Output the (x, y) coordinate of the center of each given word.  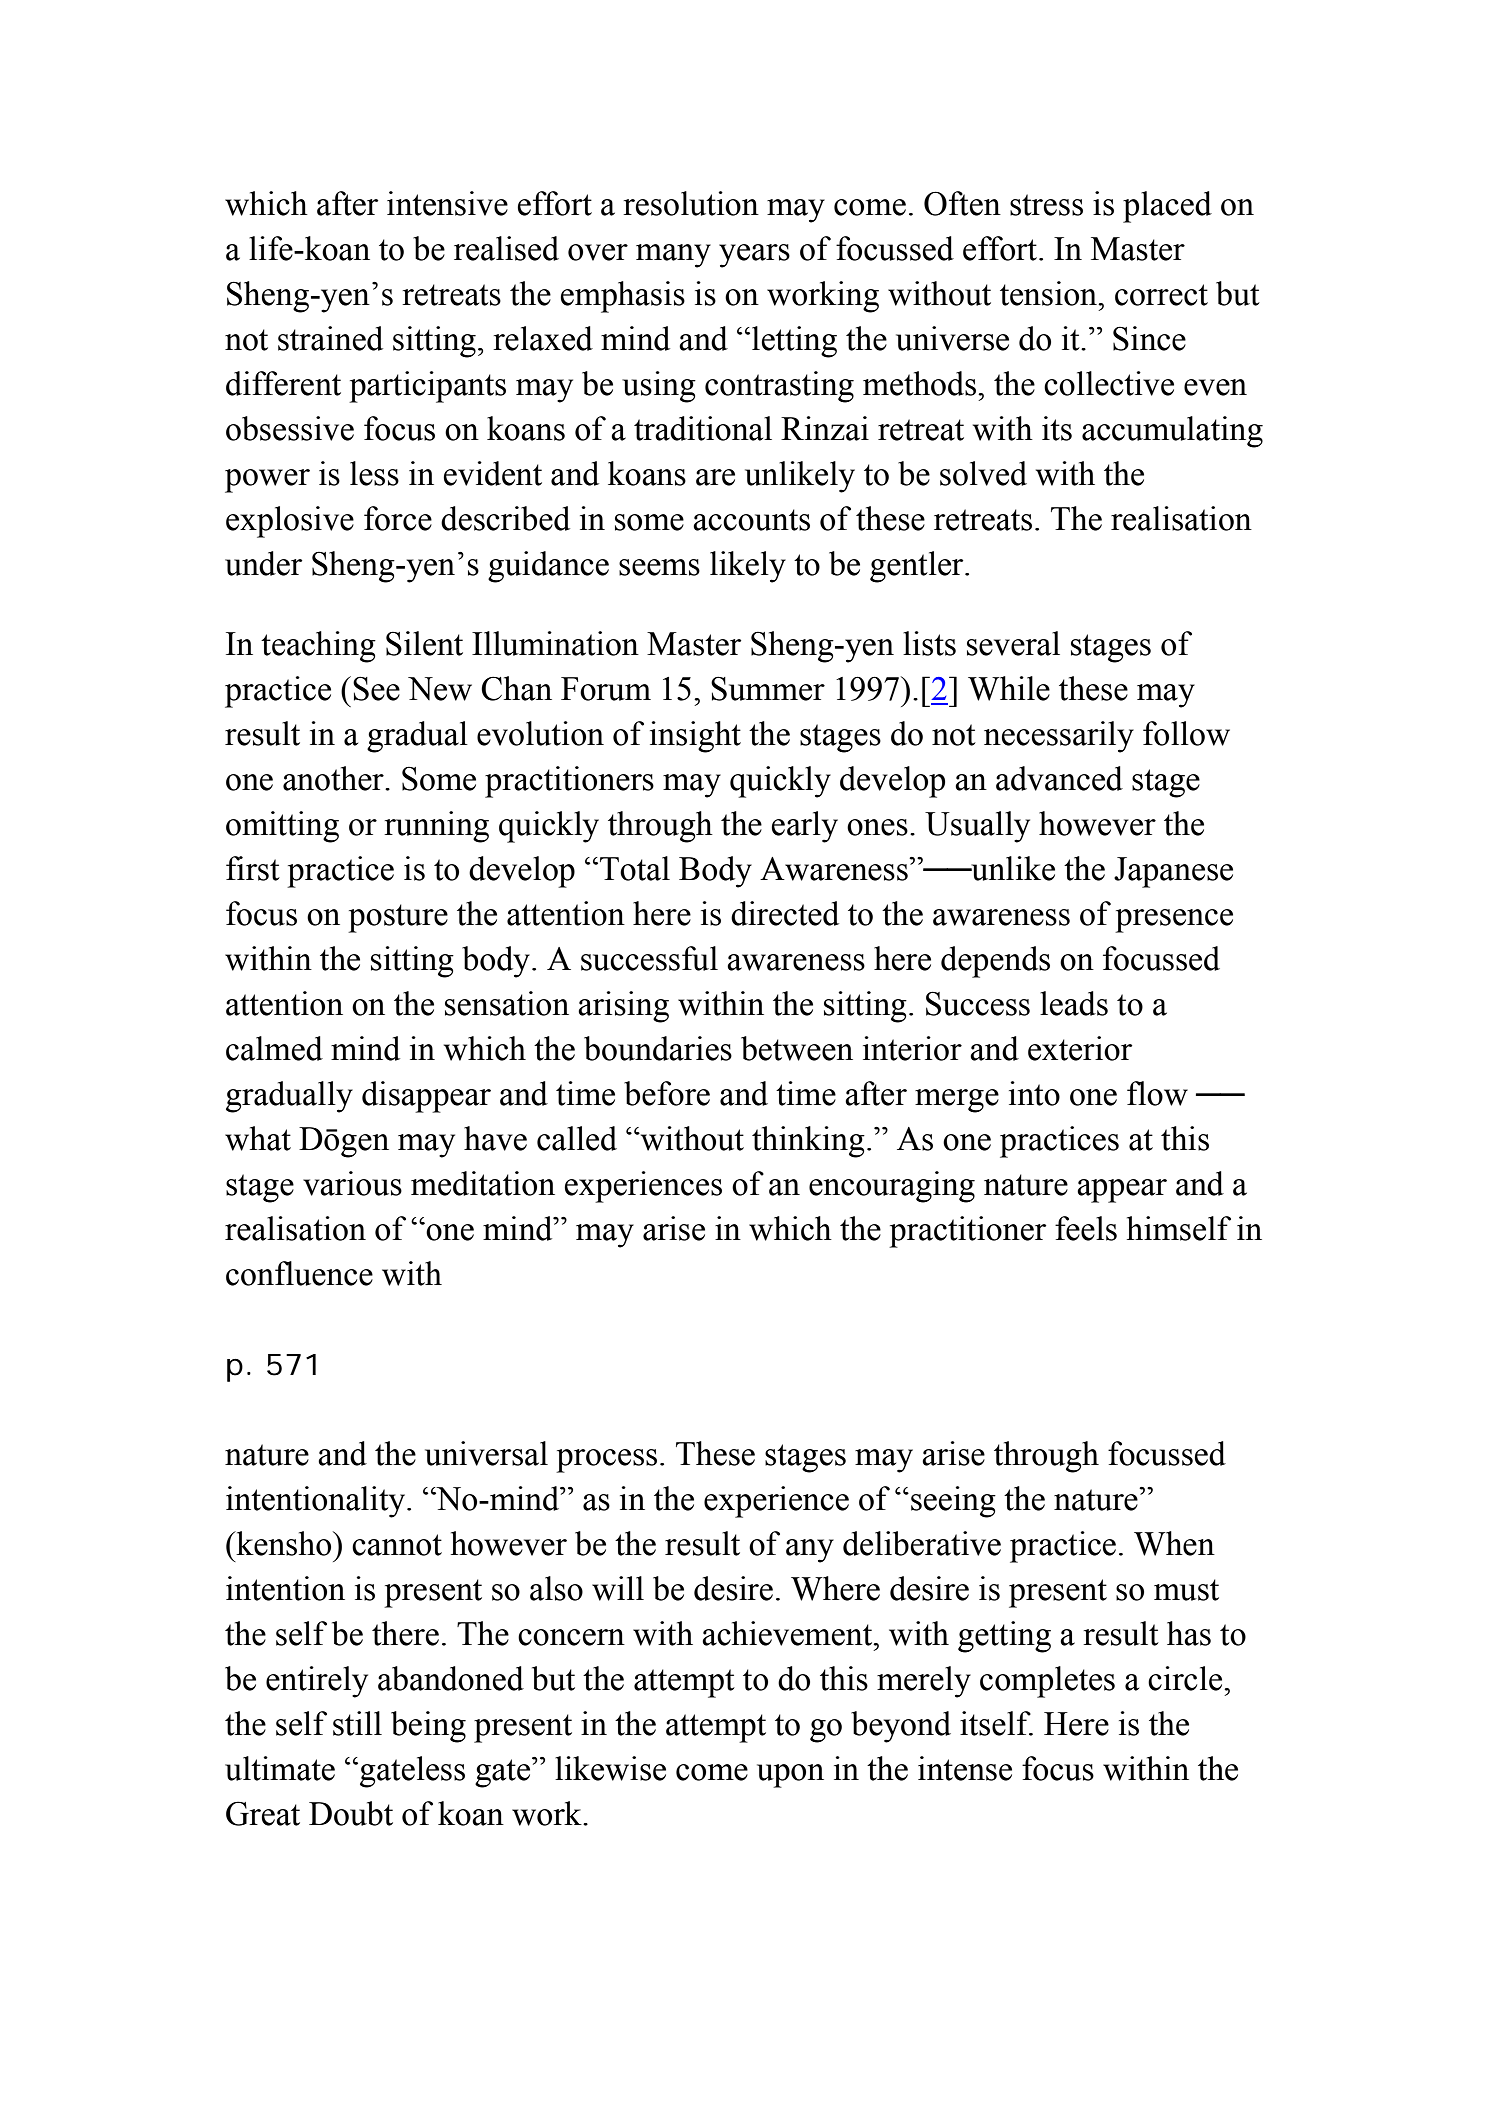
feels (1086, 1228)
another (334, 778)
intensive (447, 203)
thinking (808, 1142)
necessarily (1059, 737)
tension (1050, 293)
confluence (299, 1273)
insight (695, 737)
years (754, 256)
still (357, 1723)
